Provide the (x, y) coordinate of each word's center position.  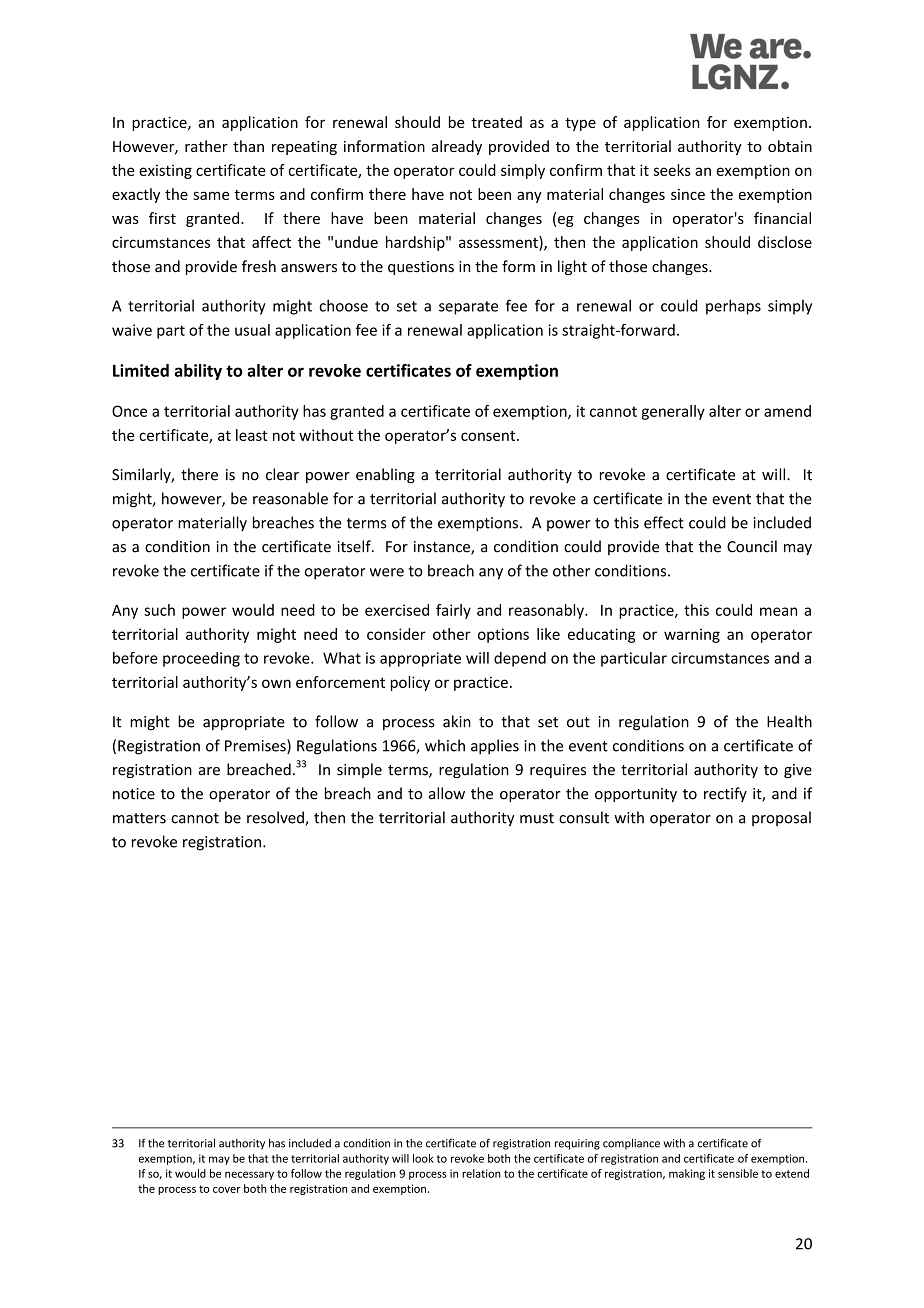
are (209, 771)
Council (752, 546)
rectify (725, 794)
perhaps (733, 307)
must (537, 818)
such (159, 610)
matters (139, 818)
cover (227, 1190)
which (445, 745)
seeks (672, 170)
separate (468, 308)
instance (443, 548)
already (457, 147)
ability (198, 372)
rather (206, 146)
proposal (781, 818)
